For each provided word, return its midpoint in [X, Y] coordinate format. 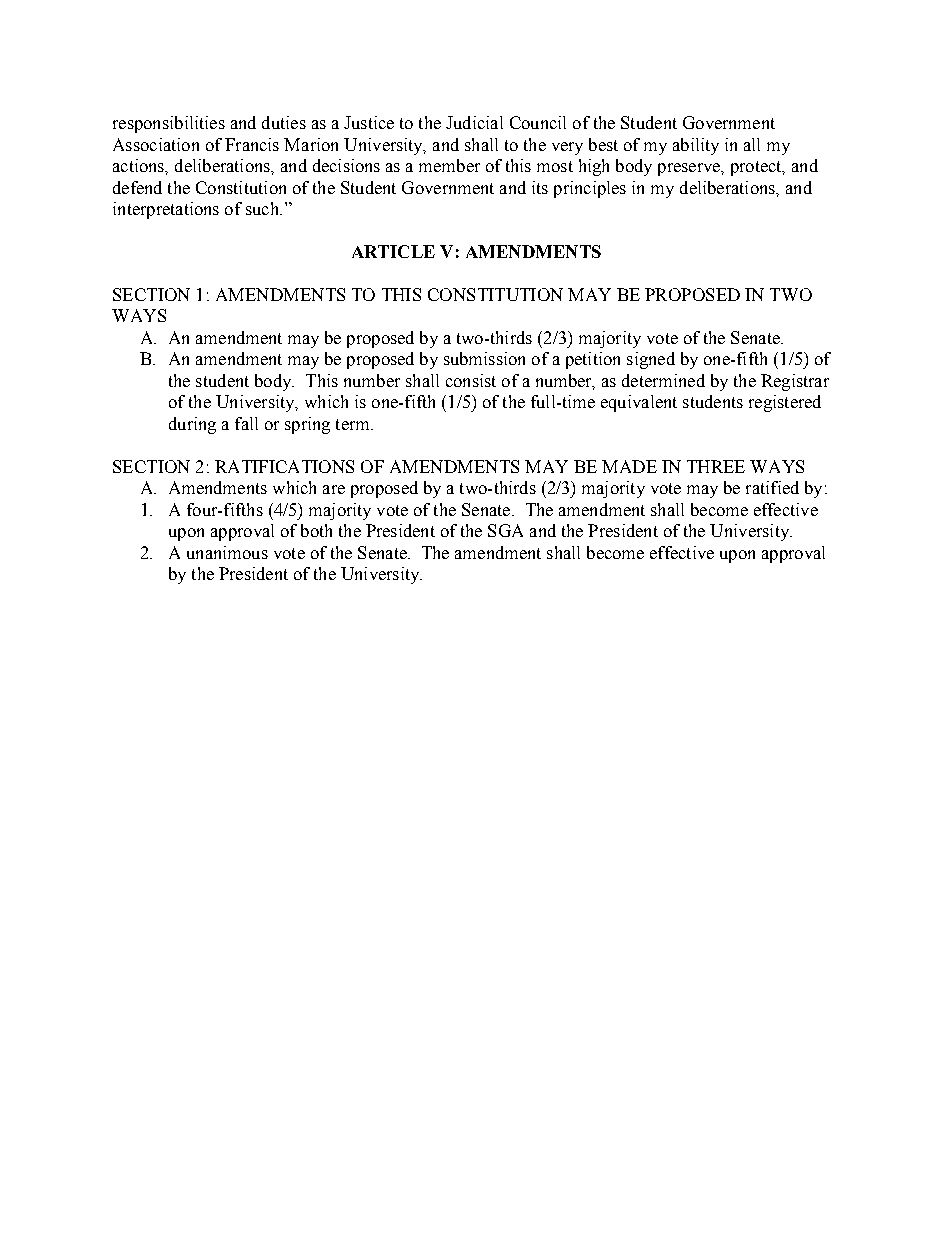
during [192, 425]
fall [246, 423]
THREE [716, 466]
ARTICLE [393, 251]
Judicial [474, 122]
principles [590, 189]
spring [307, 425]
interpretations [166, 210]
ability [696, 146]
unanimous [227, 552]
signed [651, 360]
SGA [505, 530]
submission [484, 358]
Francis [252, 144]
